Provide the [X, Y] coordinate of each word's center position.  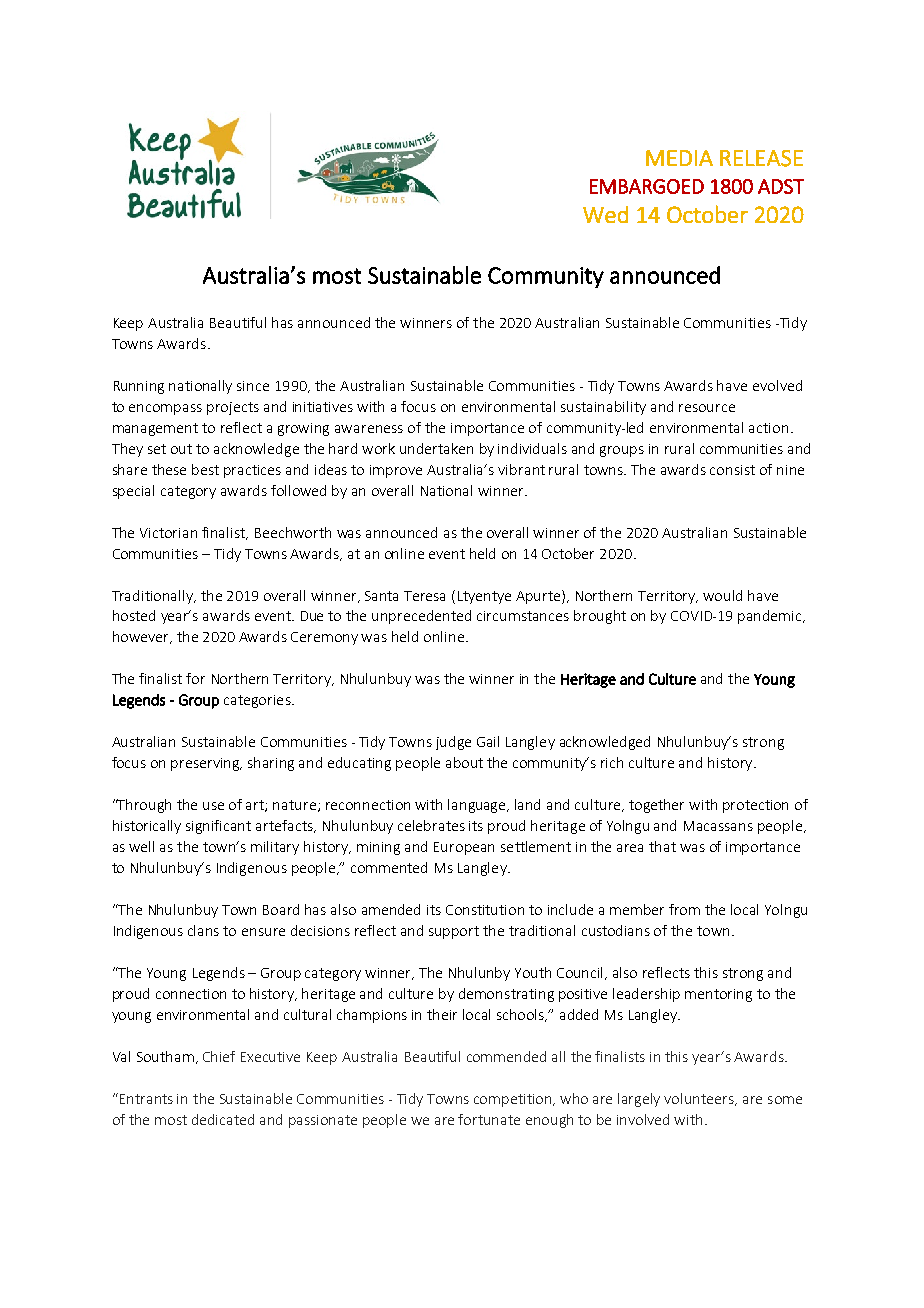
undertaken [436, 448]
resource [707, 408]
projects [233, 408]
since [253, 386]
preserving [206, 764]
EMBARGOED [647, 186]
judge [453, 743]
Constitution [485, 910]
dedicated [223, 1119]
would [722, 595]
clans [203, 930]
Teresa [424, 596]
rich [612, 762]
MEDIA [679, 158]
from [684, 909]
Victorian [168, 533]
